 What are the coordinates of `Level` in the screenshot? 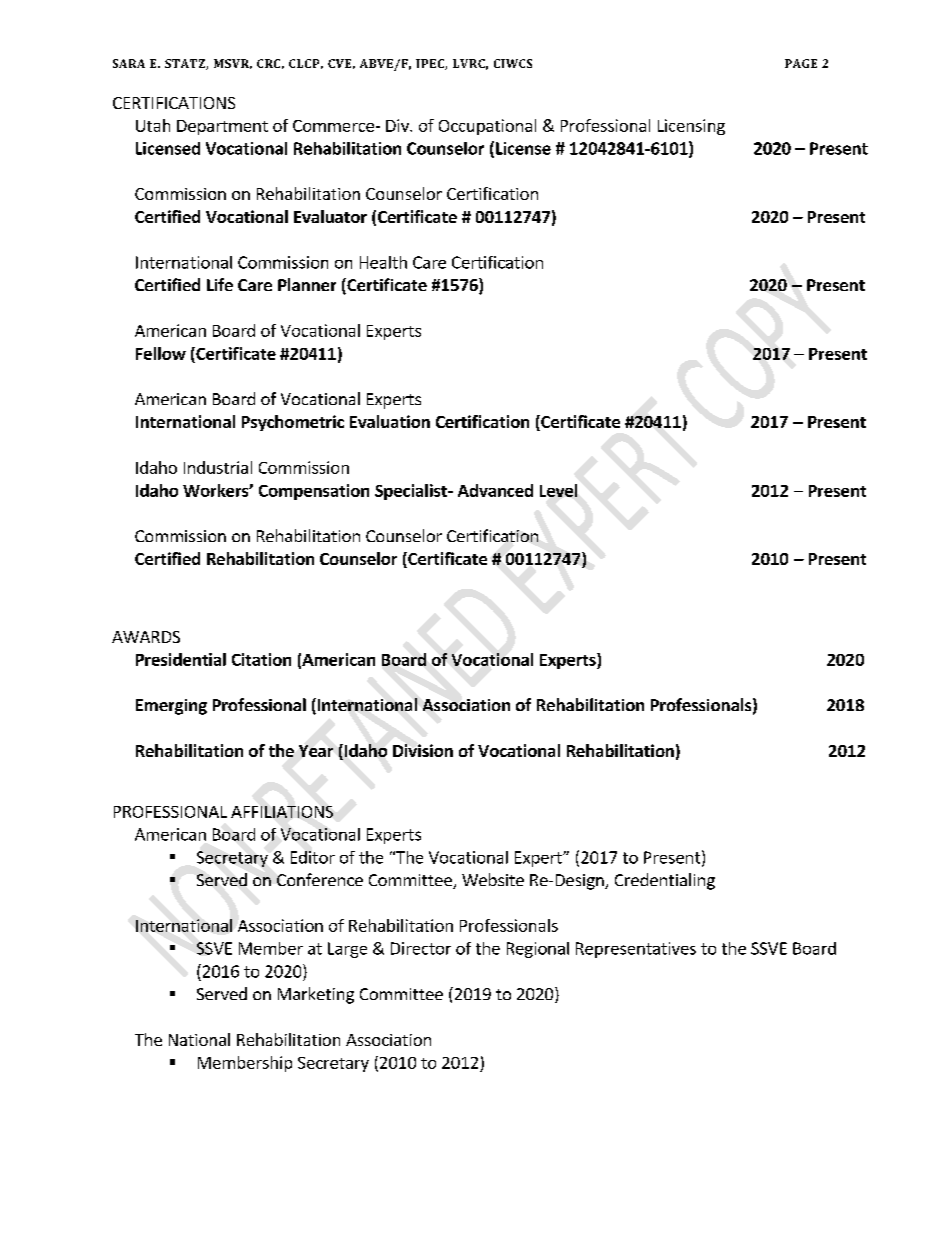 It's located at (558, 490).
